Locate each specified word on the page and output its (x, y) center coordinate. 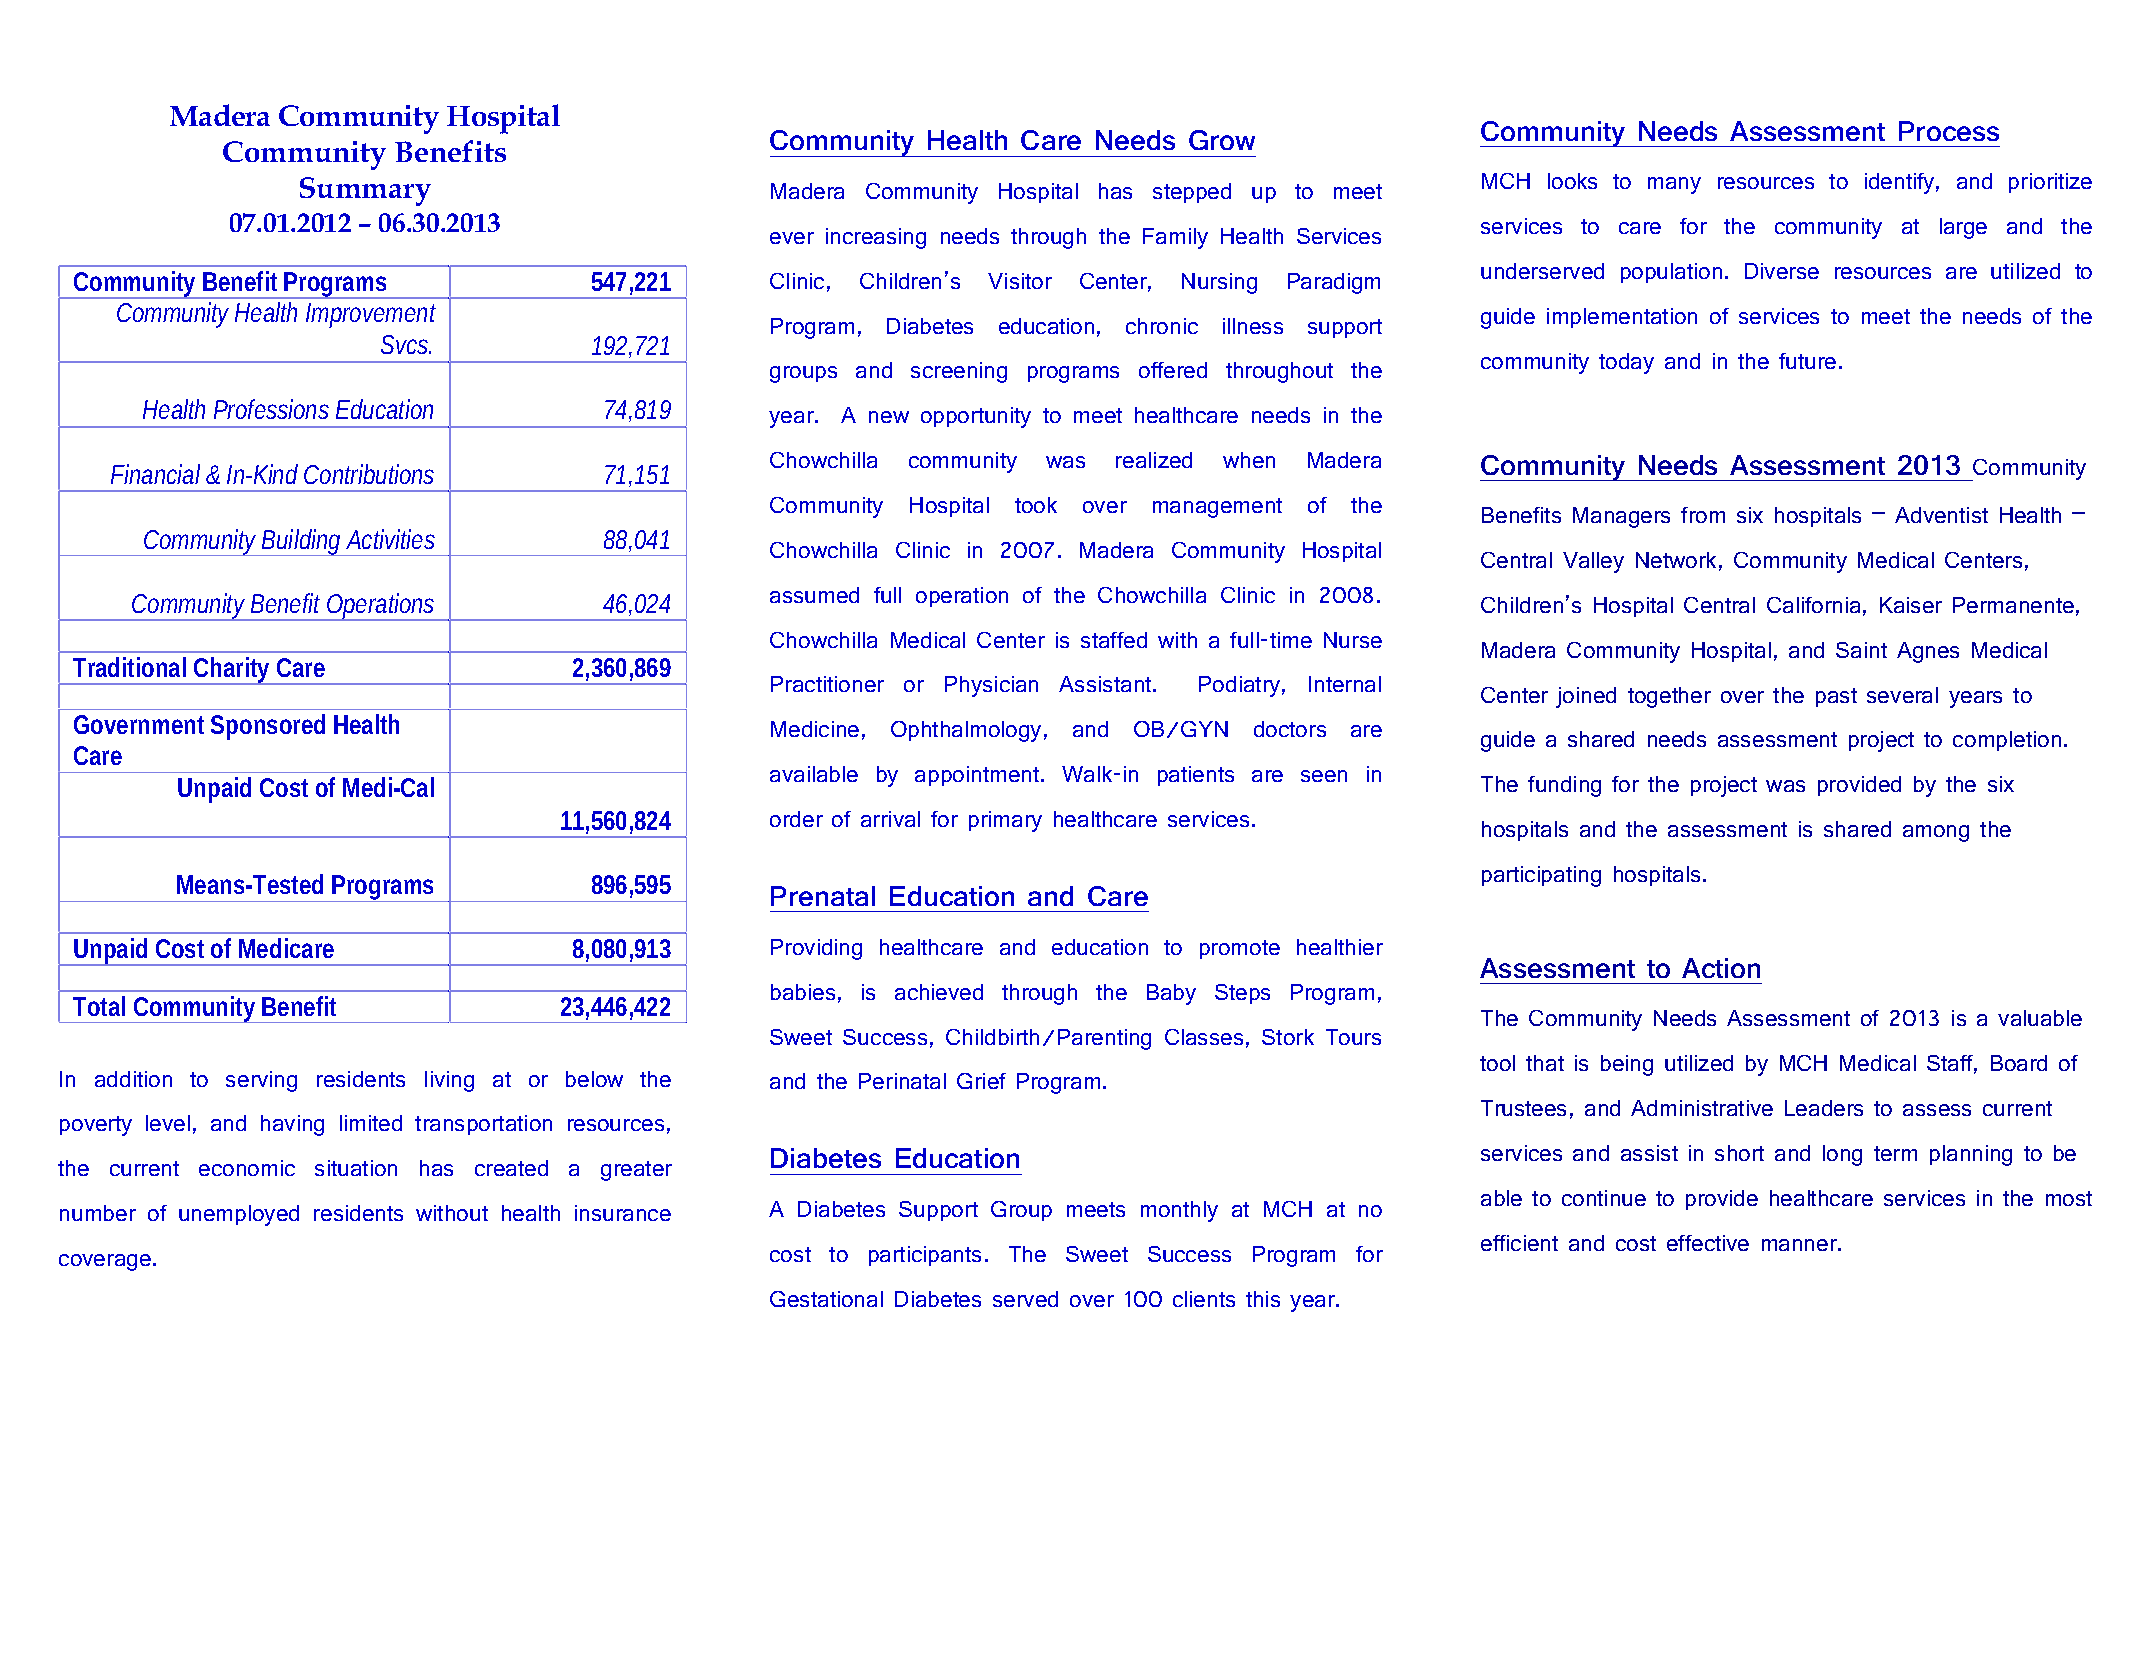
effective (1708, 1243)
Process (1949, 131)
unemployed (239, 1215)
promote (1240, 949)
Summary (365, 191)
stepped (1192, 193)
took (1036, 505)
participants (925, 1256)
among (1936, 833)
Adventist (1941, 515)
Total (99, 1006)
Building (301, 542)
